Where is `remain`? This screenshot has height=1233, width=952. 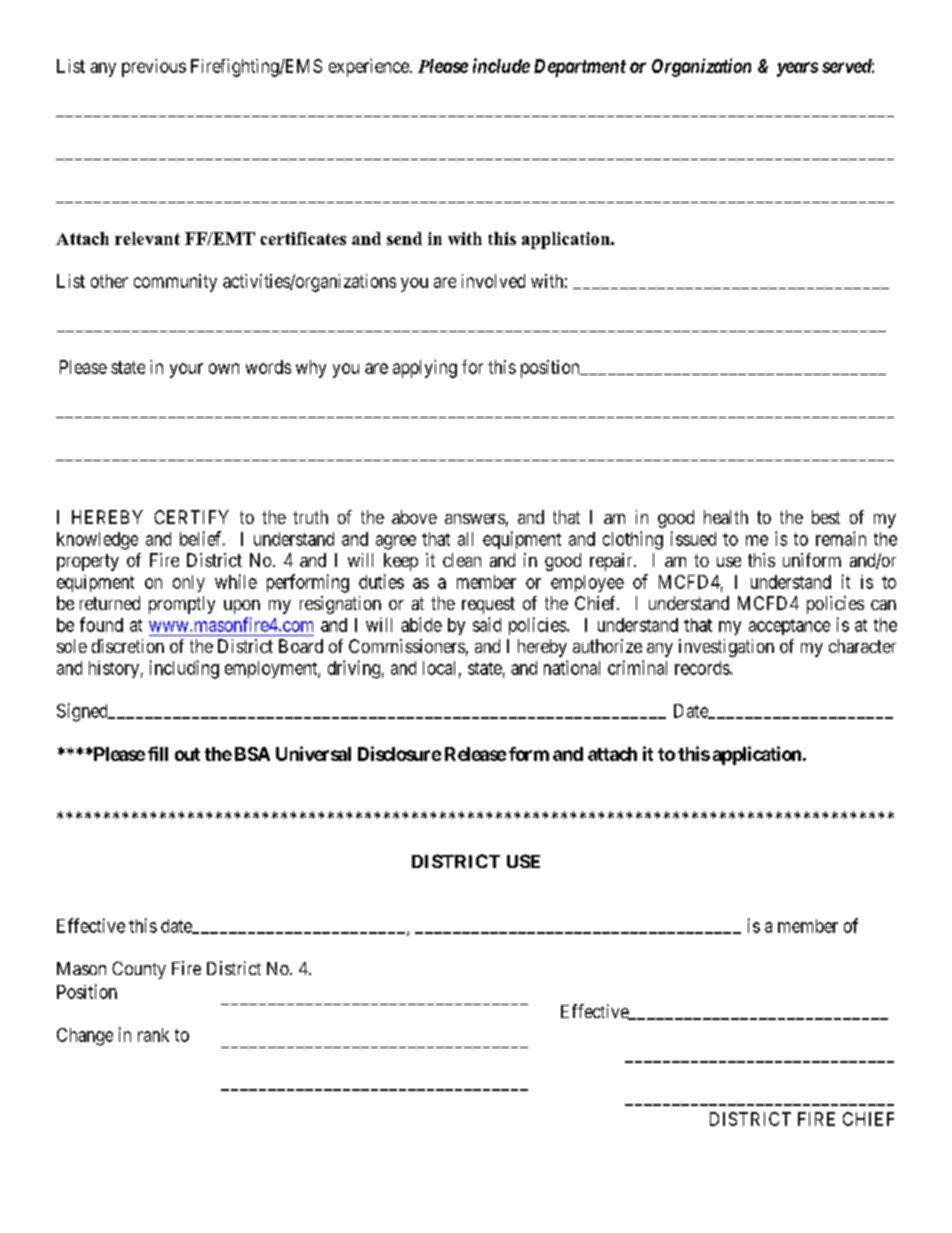
remain is located at coordinates (841, 538).
